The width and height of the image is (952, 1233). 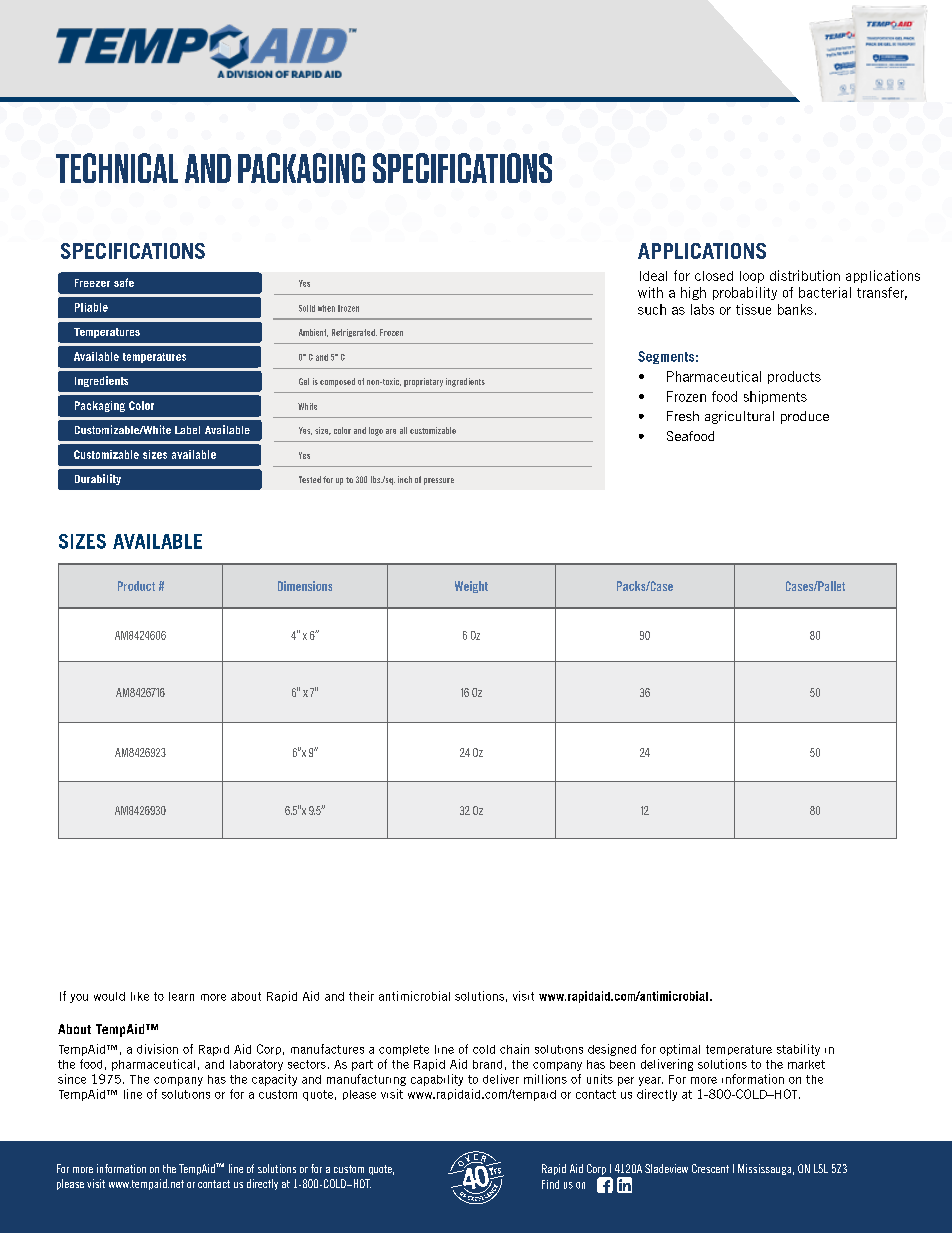 What do you see at coordinates (775, 397) in the image?
I see `shipments` at bounding box center [775, 397].
